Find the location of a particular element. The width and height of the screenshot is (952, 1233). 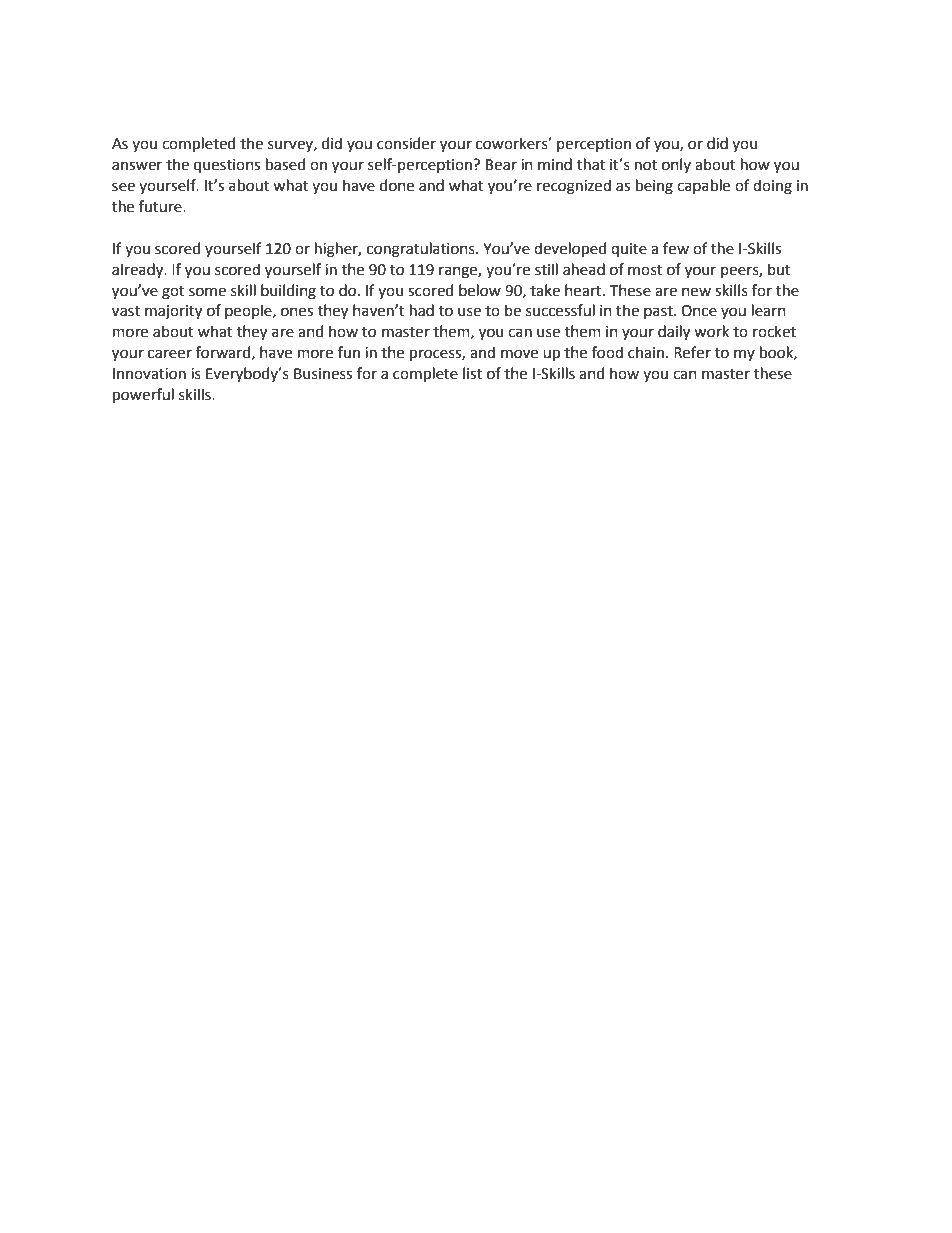

still is located at coordinates (546, 269).
